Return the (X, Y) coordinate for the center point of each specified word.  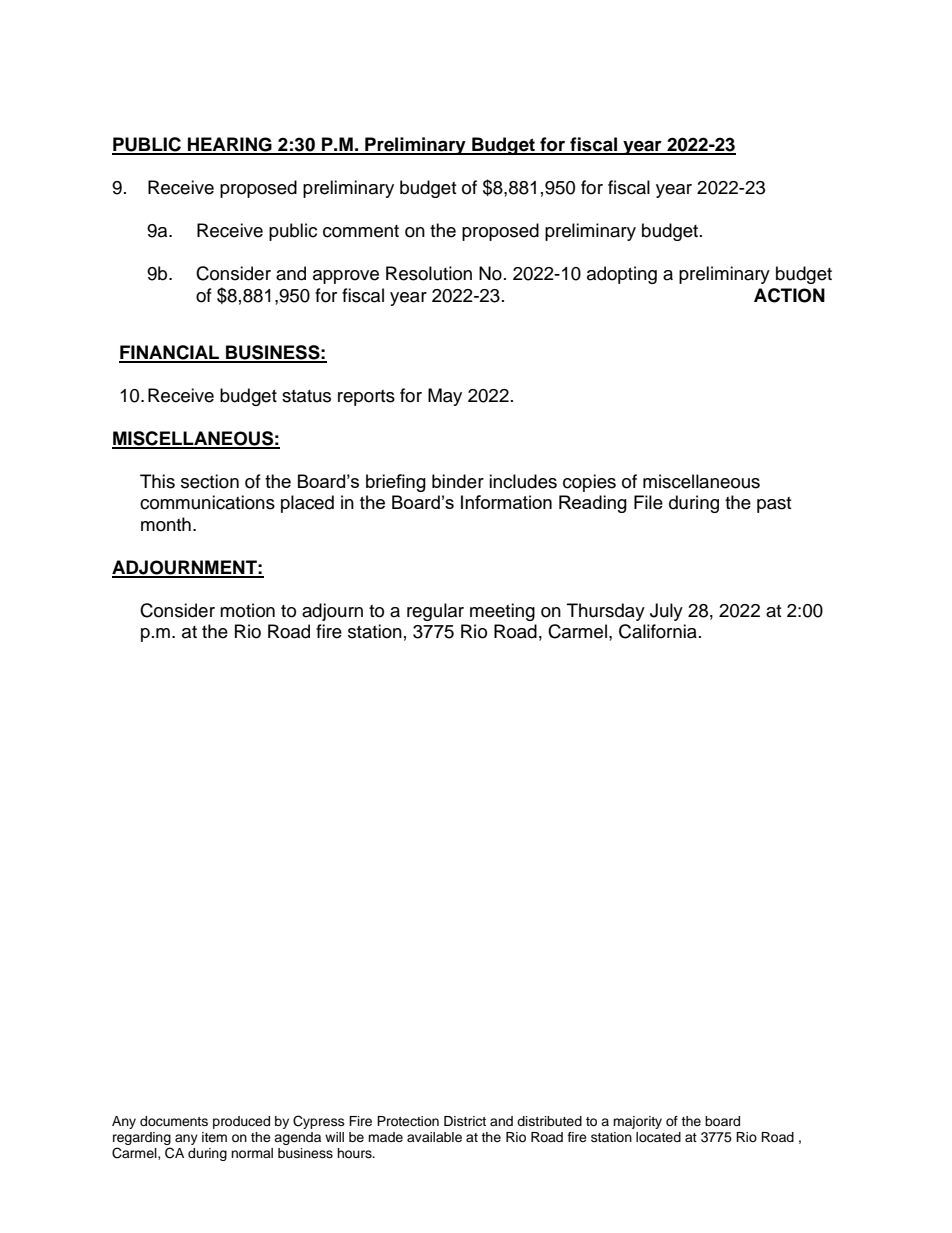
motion (247, 610)
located (658, 1137)
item (214, 1137)
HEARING (230, 145)
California (658, 631)
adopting (622, 275)
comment (361, 231)
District (465, 1121)
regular (435, 612)
